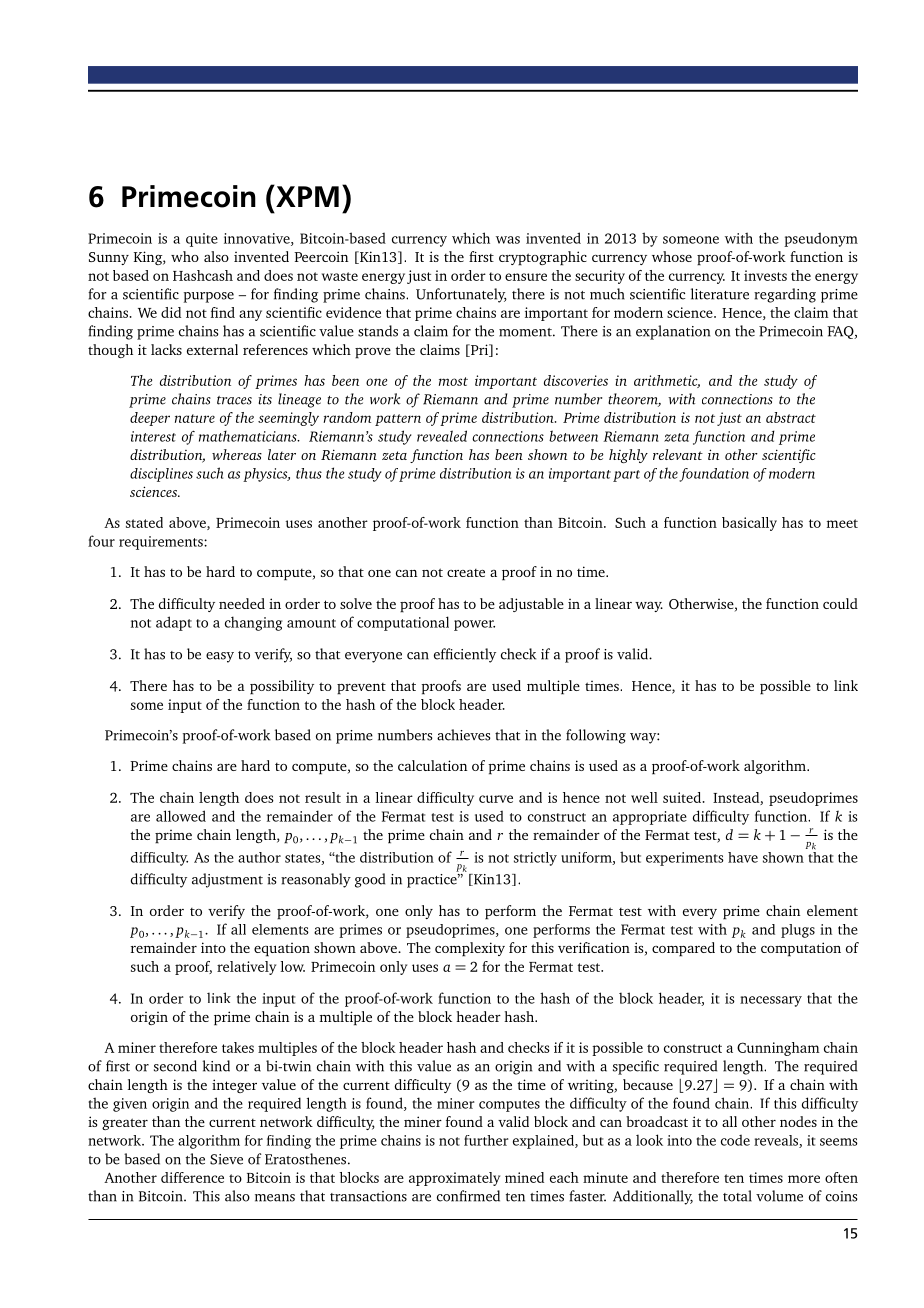  Describe the element at coordinates (464, 735) in the screenshot. I see `achieves` at that location.
